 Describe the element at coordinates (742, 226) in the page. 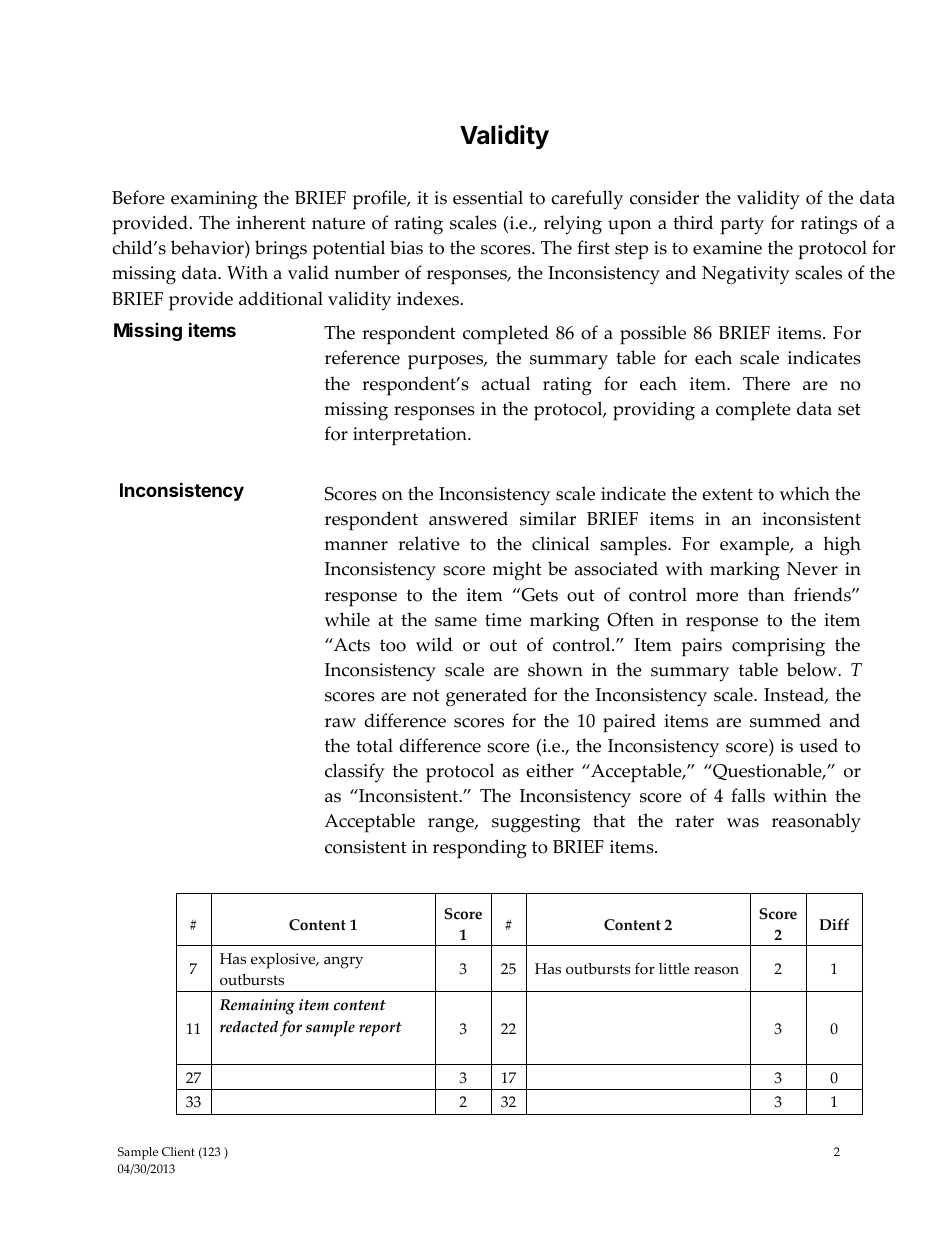

I see `party` at that location.
